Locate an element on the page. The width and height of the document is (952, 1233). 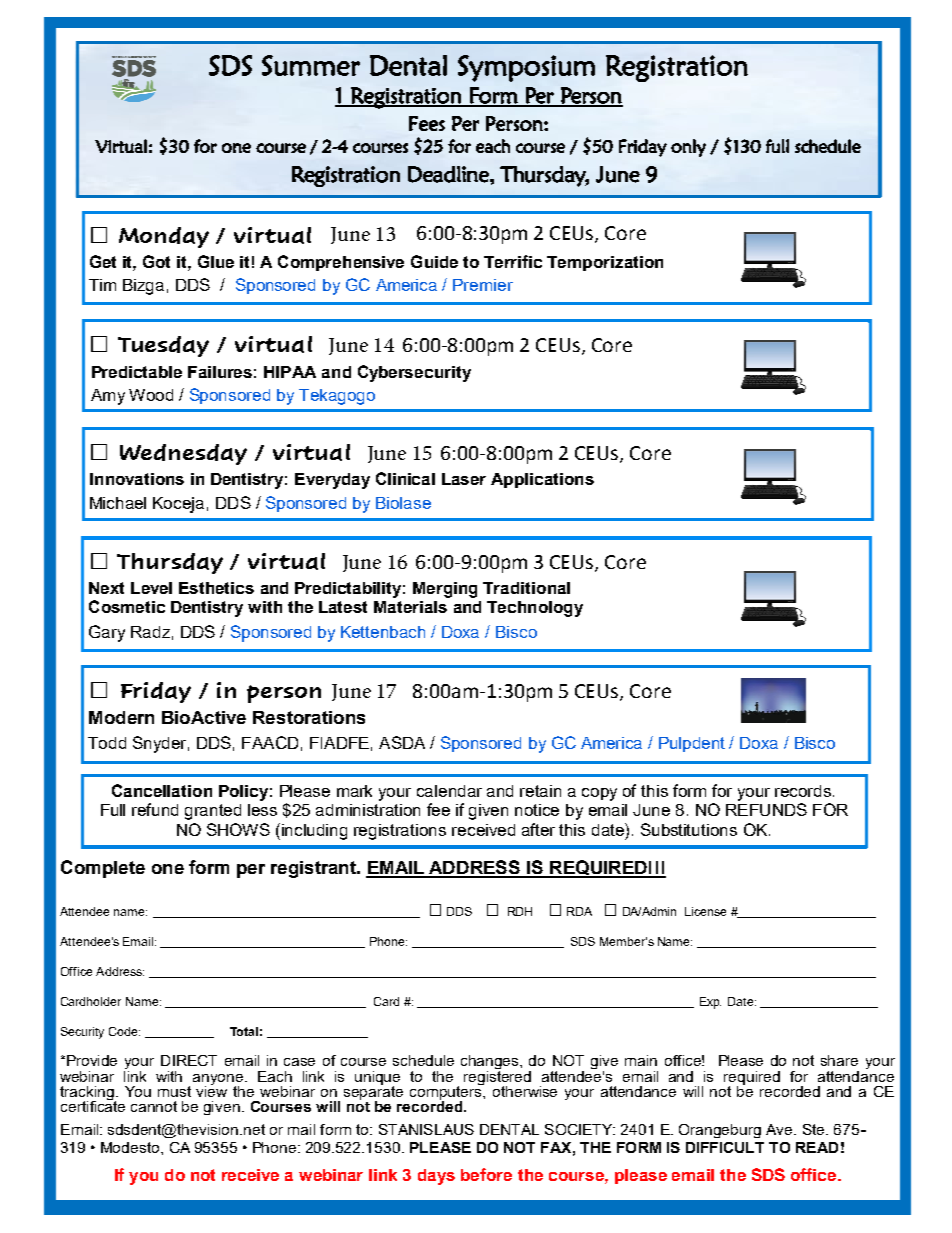
Fees is located at coordinates (427, 123).
